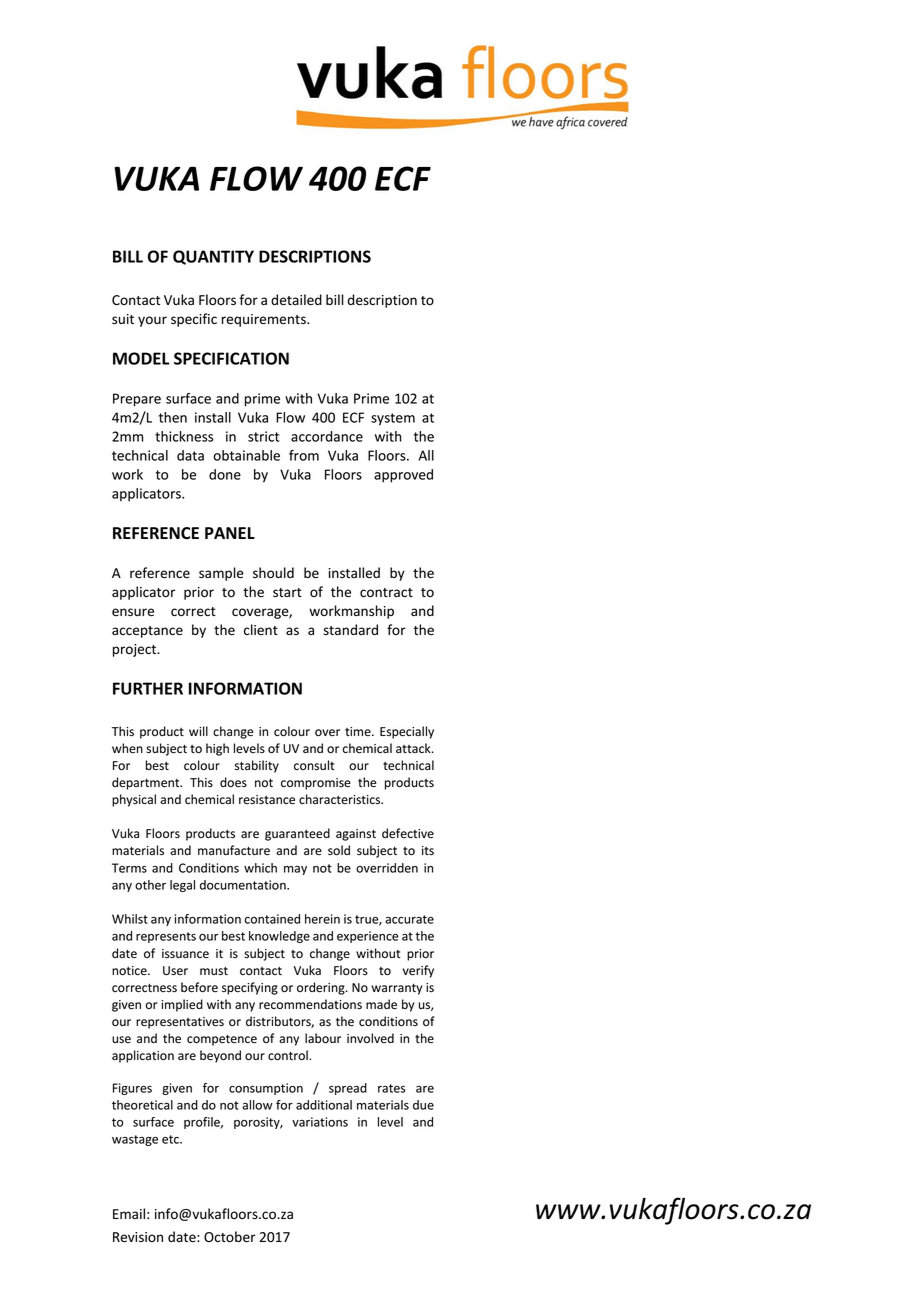  Describe the element at coordinates (296, 300) in the screenshot. I see `detailed` at that location.
